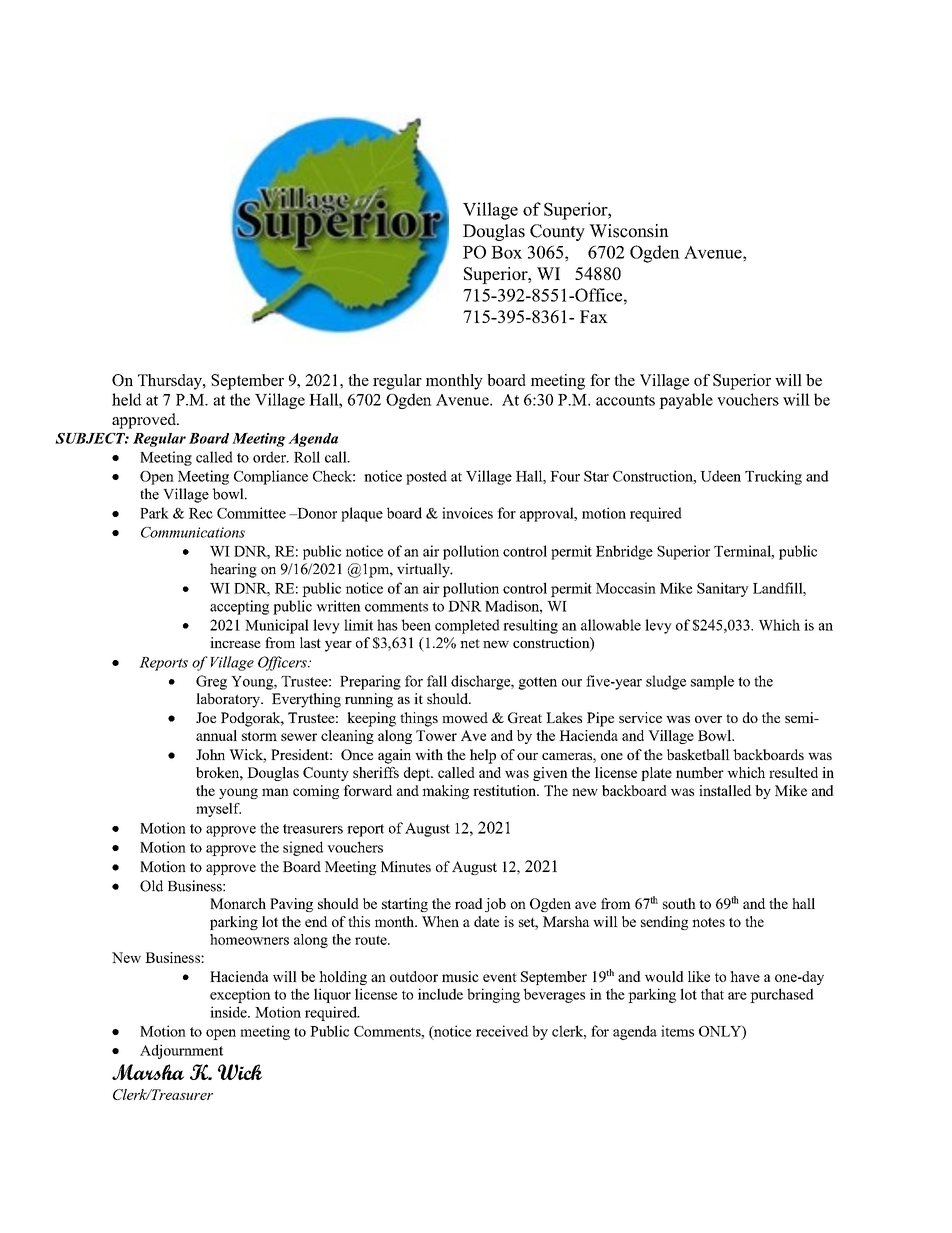  What do you see at coordinates (233, 570) in the screenshot?
I see `hearing` at bounding box center [233, 570].
